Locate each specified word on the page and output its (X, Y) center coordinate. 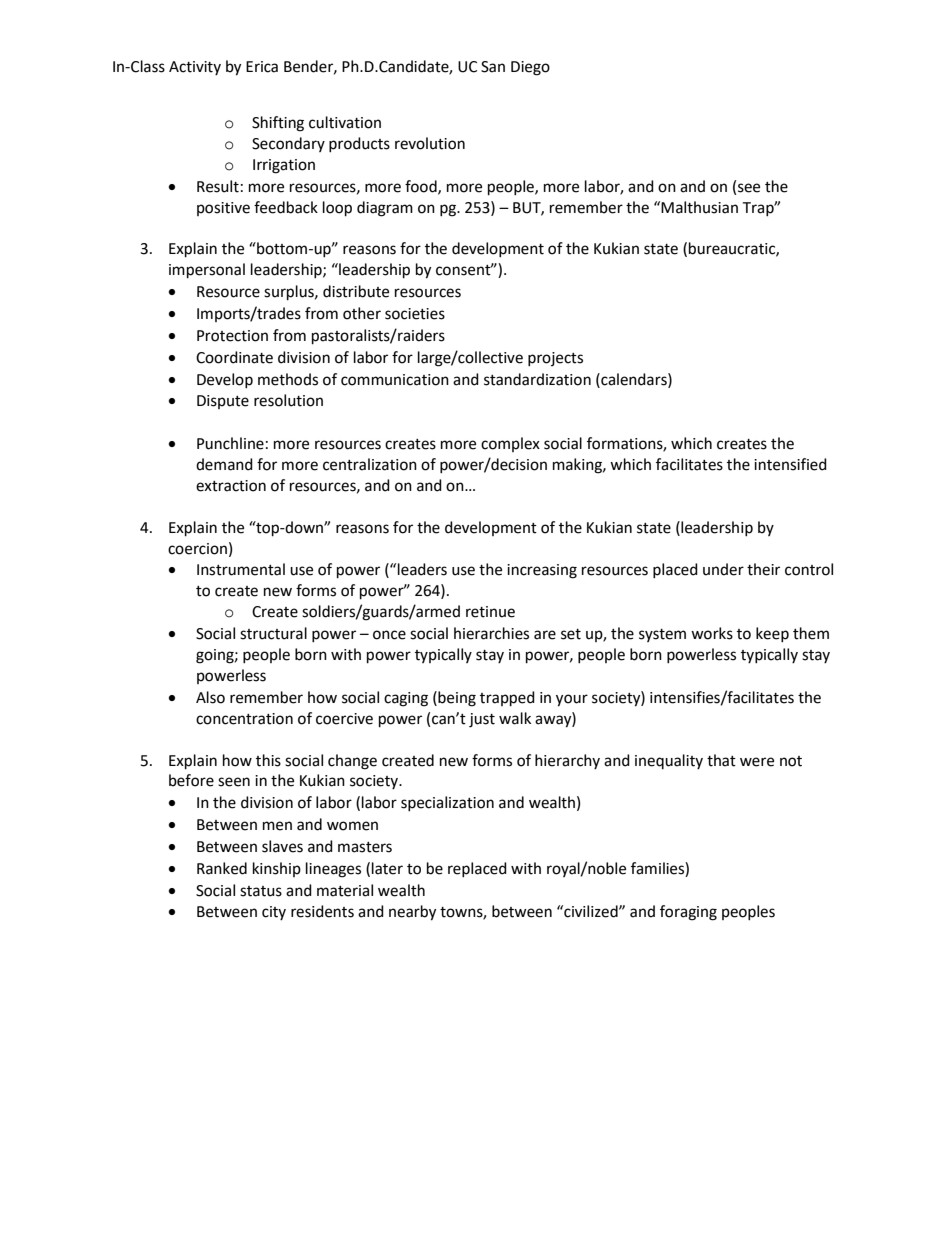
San (493, 67)
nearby (412, 913)
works (712, 633)
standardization (537, 379)
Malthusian (699, 207)
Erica (262, 67)
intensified (790, 464)
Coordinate (234, 357)
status (261, 891)
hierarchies (491, 633)
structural (273, 633)
